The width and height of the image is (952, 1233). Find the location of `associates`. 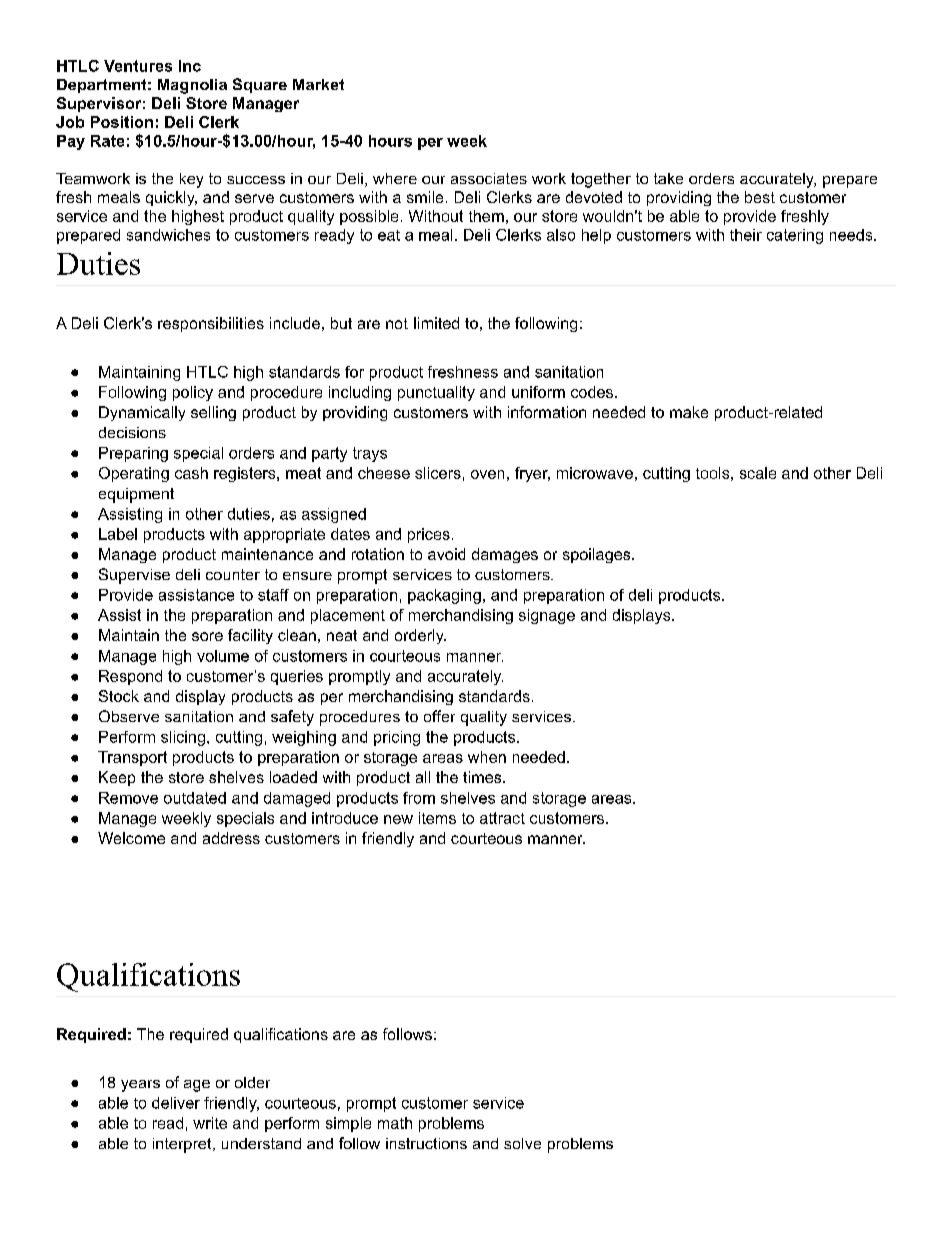

associates is located at coordinates (489, 178).
